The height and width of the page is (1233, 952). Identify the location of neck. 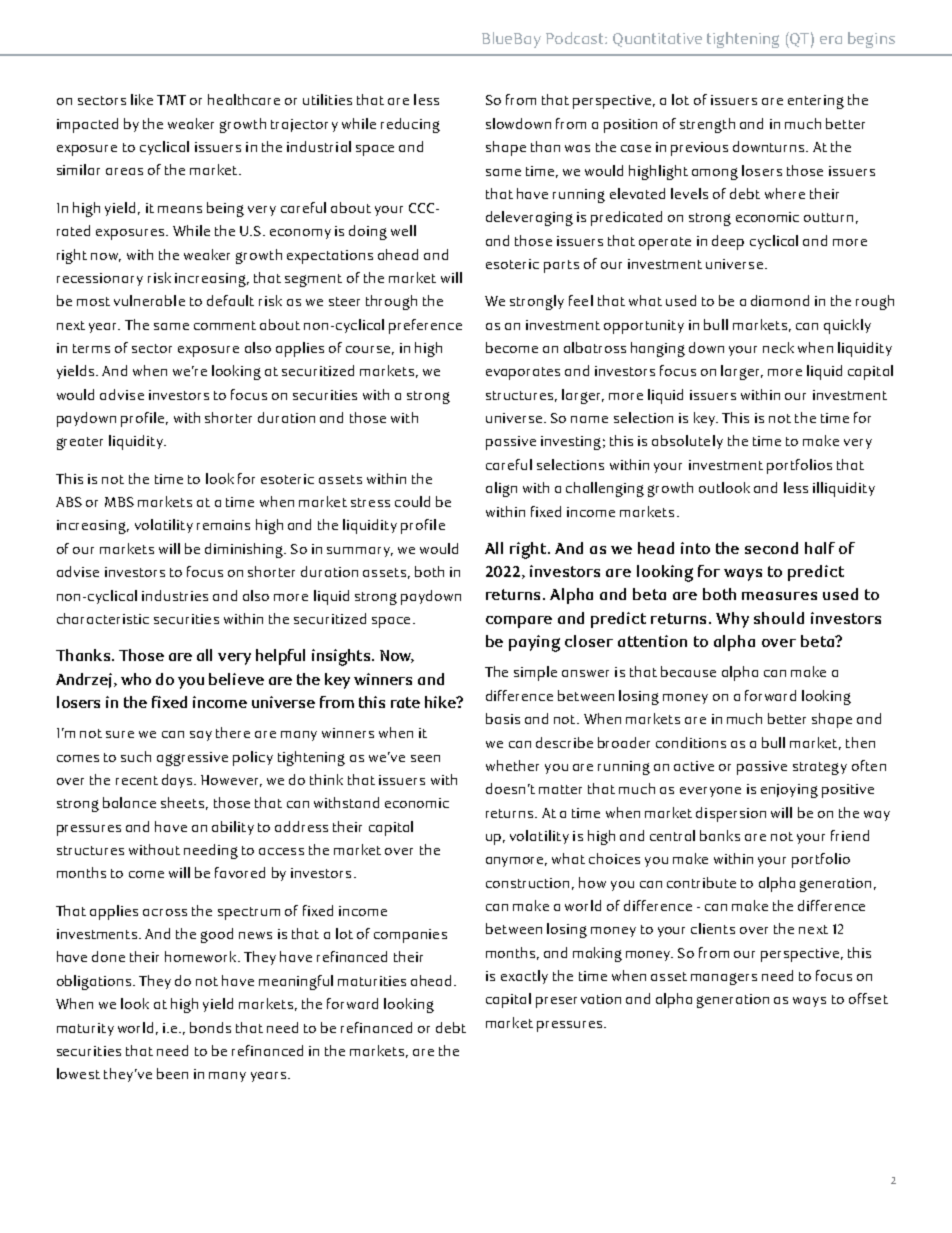
(778, 347).
